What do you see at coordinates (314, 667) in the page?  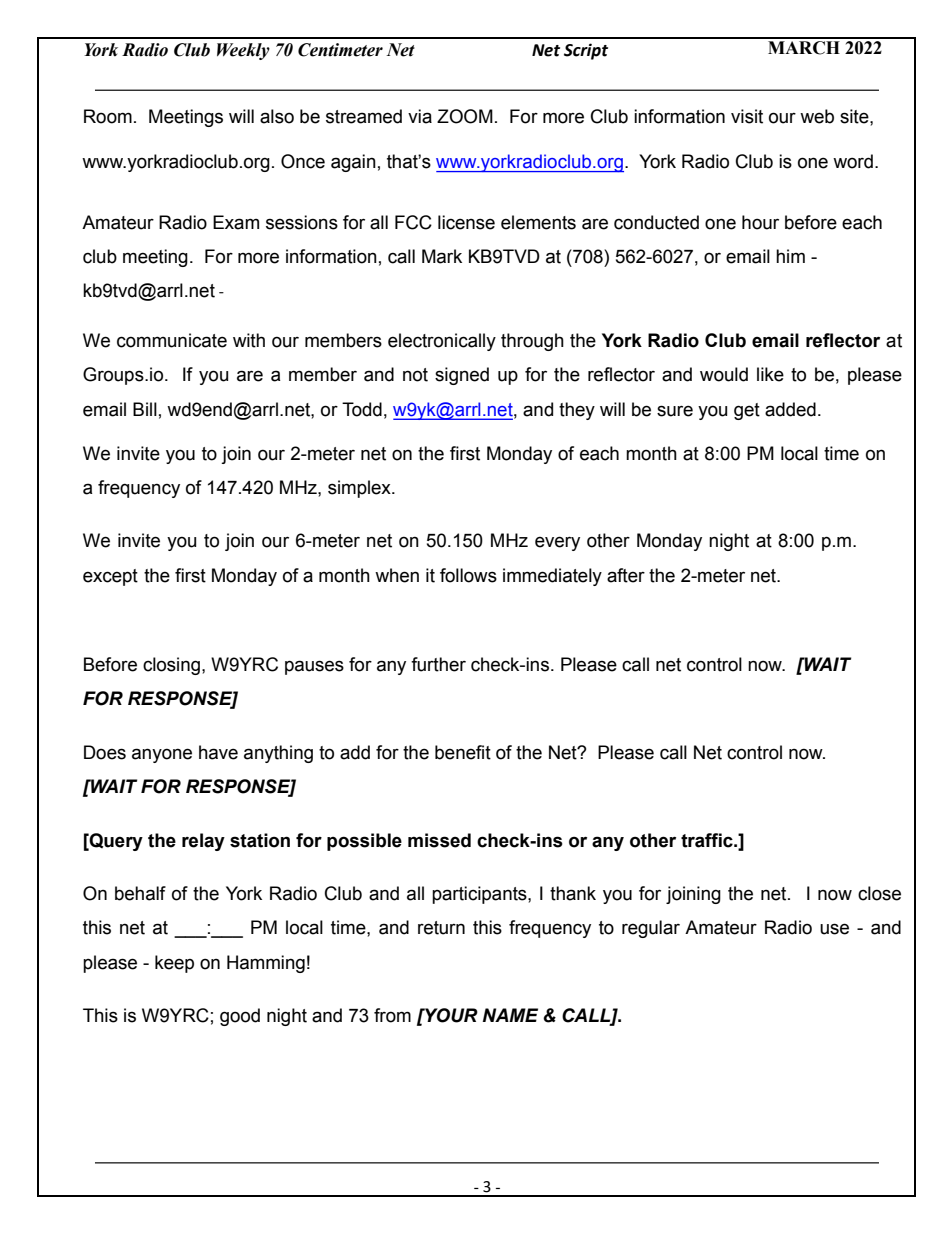 I see `pauses` at bounding box center [314, 667].
